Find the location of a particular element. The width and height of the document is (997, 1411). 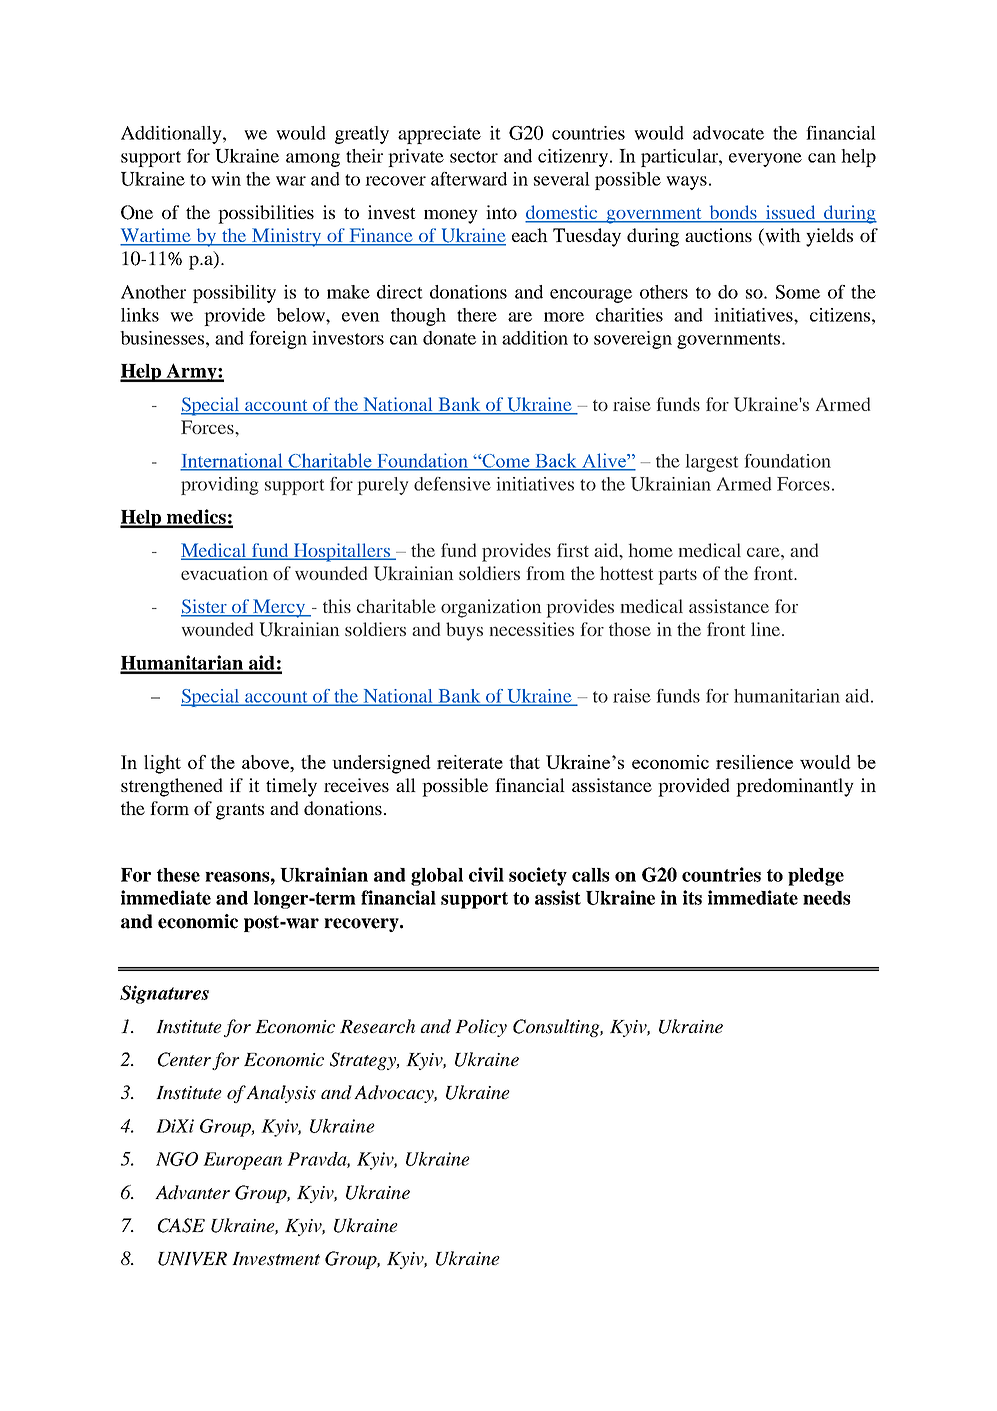

its is located at coordinates (692, 897).
